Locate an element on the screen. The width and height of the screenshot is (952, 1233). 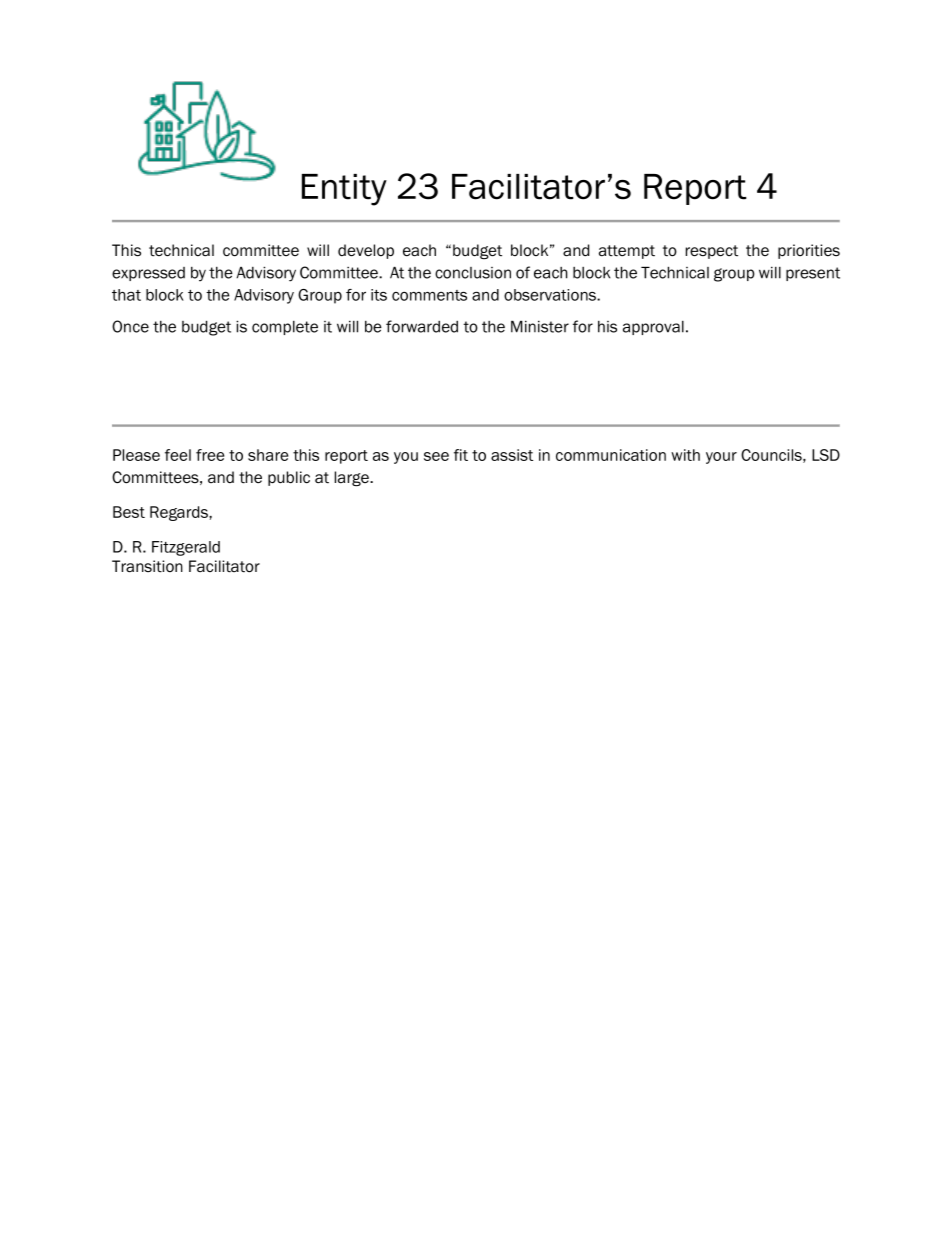
free is located at coordinates (210, 455).
